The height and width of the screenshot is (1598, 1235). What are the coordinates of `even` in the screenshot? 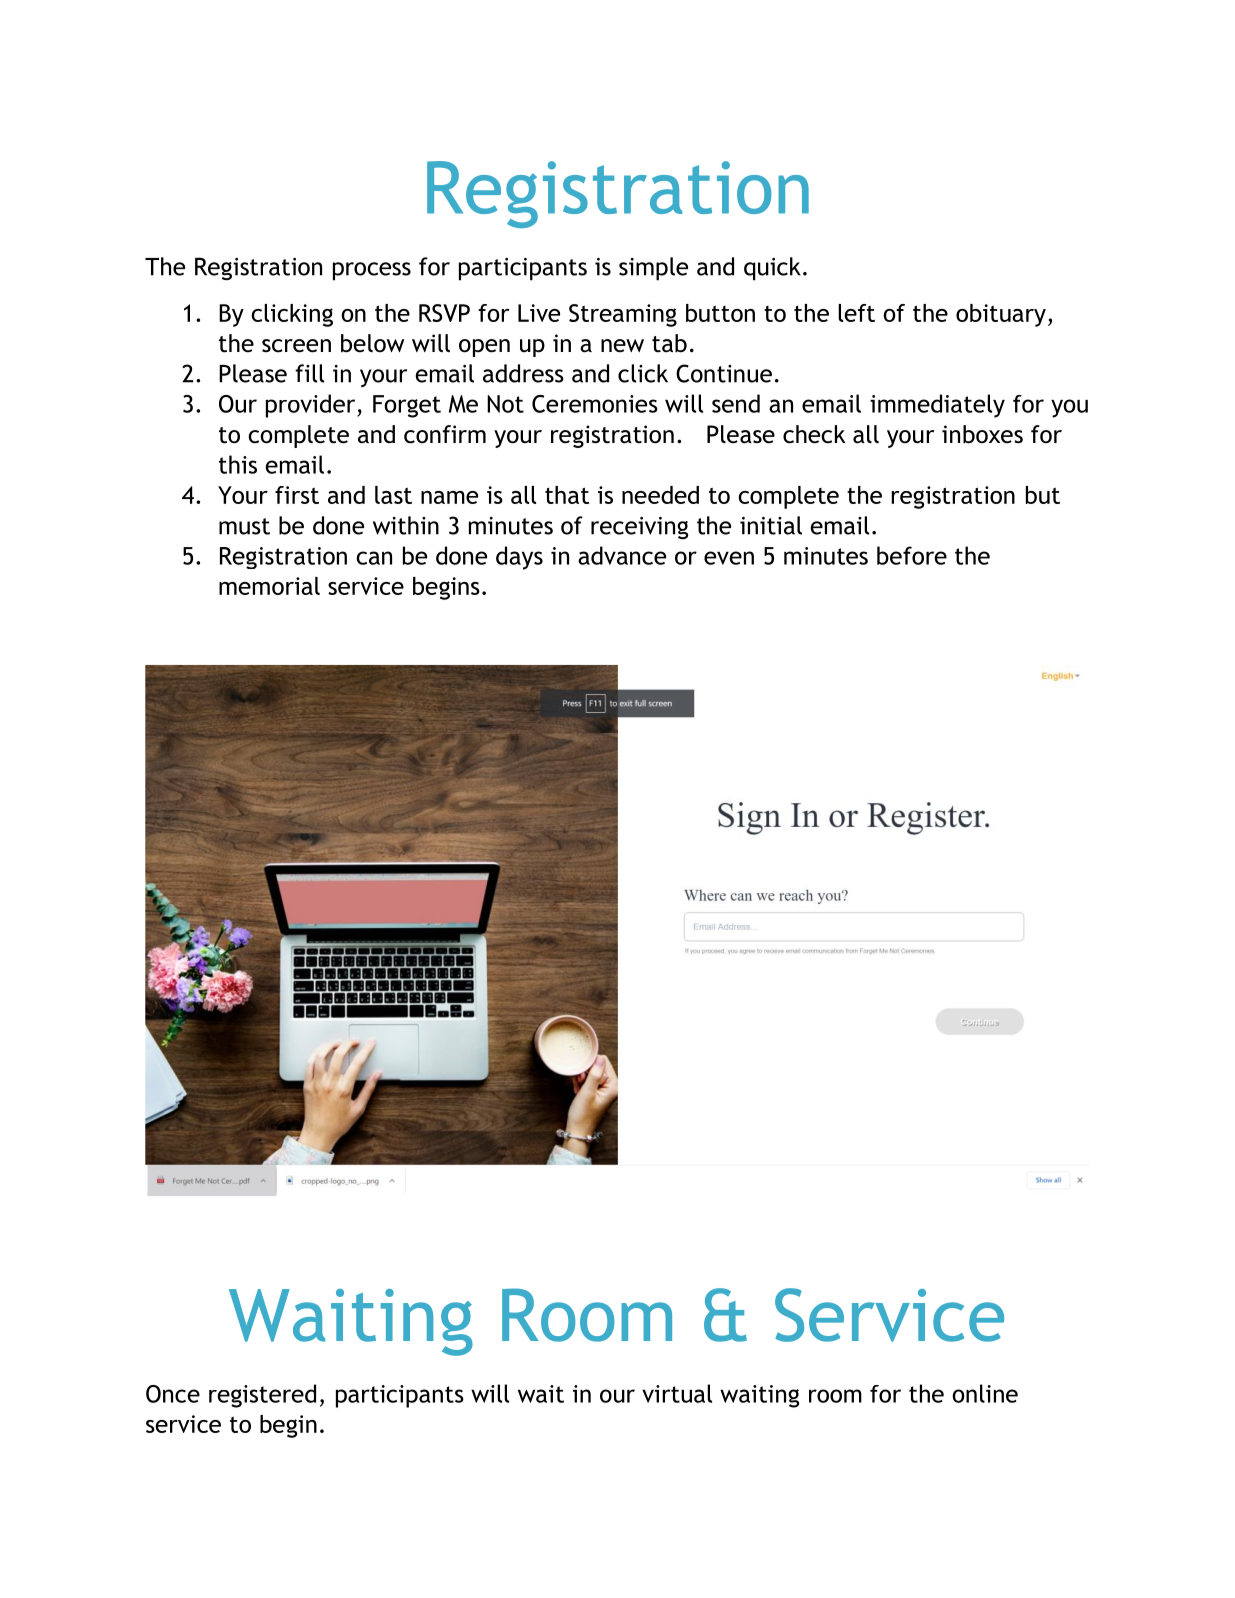 It's located at (729, 558).
